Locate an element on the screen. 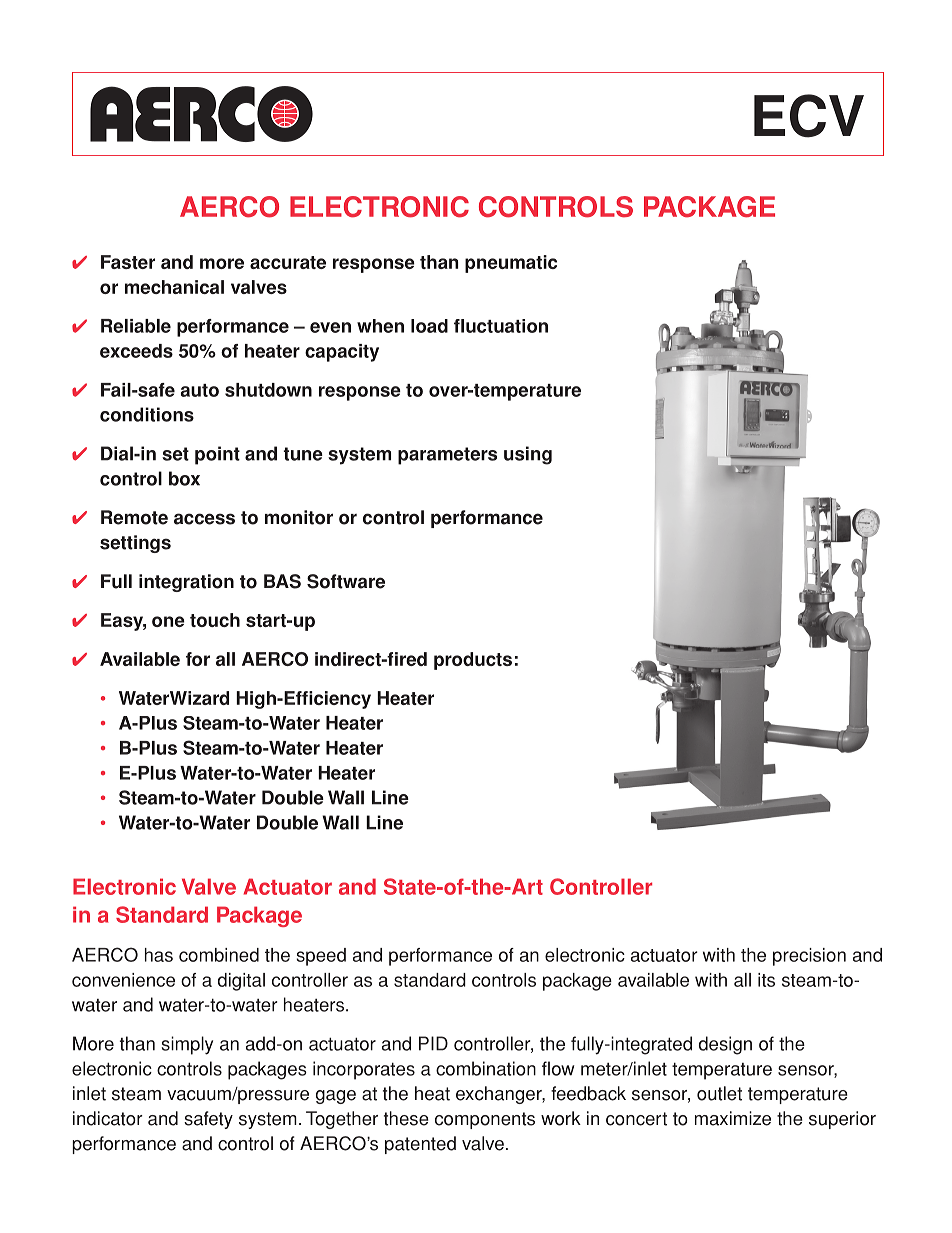 This screenshot has width=952, height=1233. fluctuation is located at coordinates (501, 326).
